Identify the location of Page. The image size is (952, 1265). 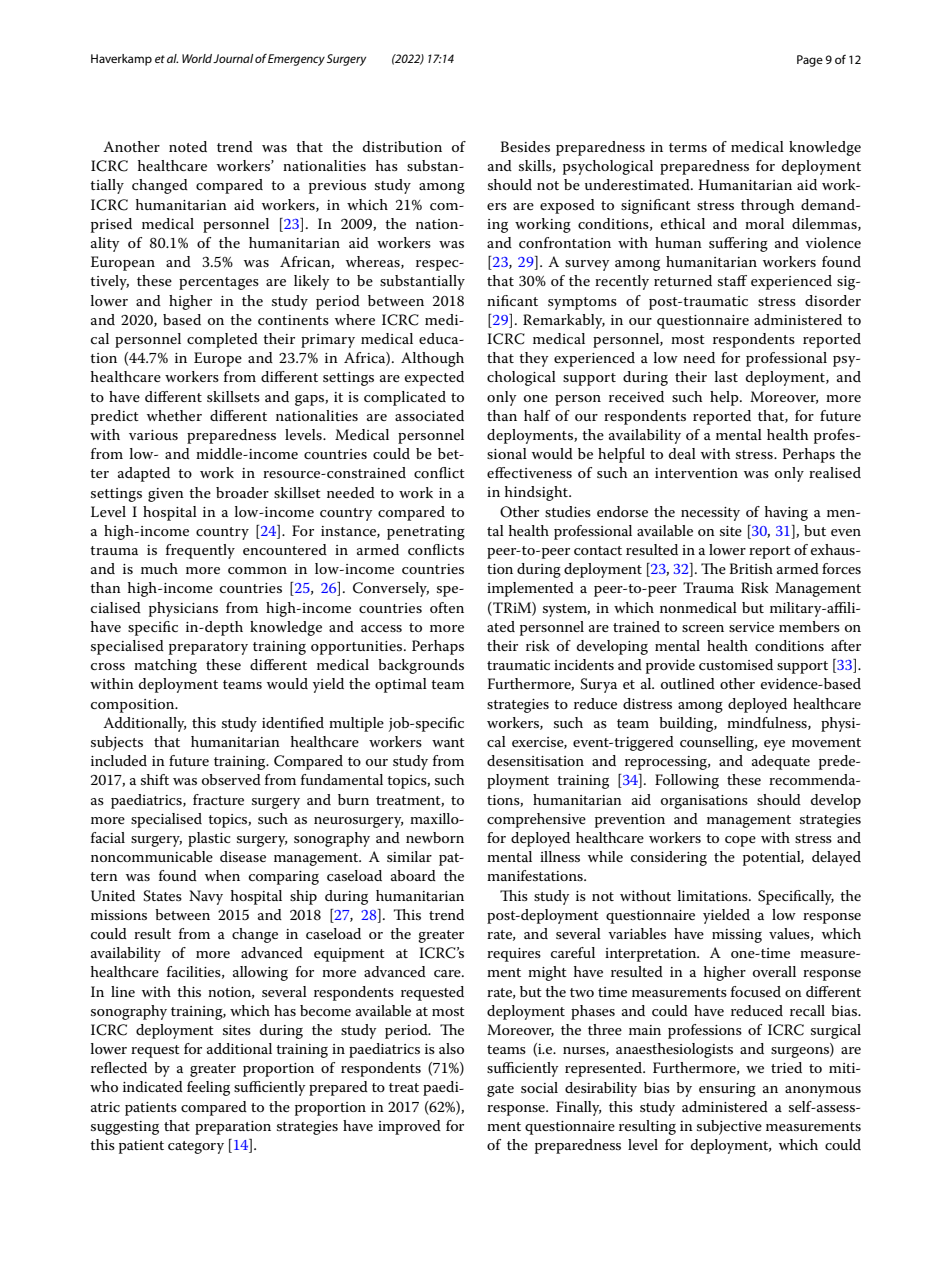
(810, 61).
